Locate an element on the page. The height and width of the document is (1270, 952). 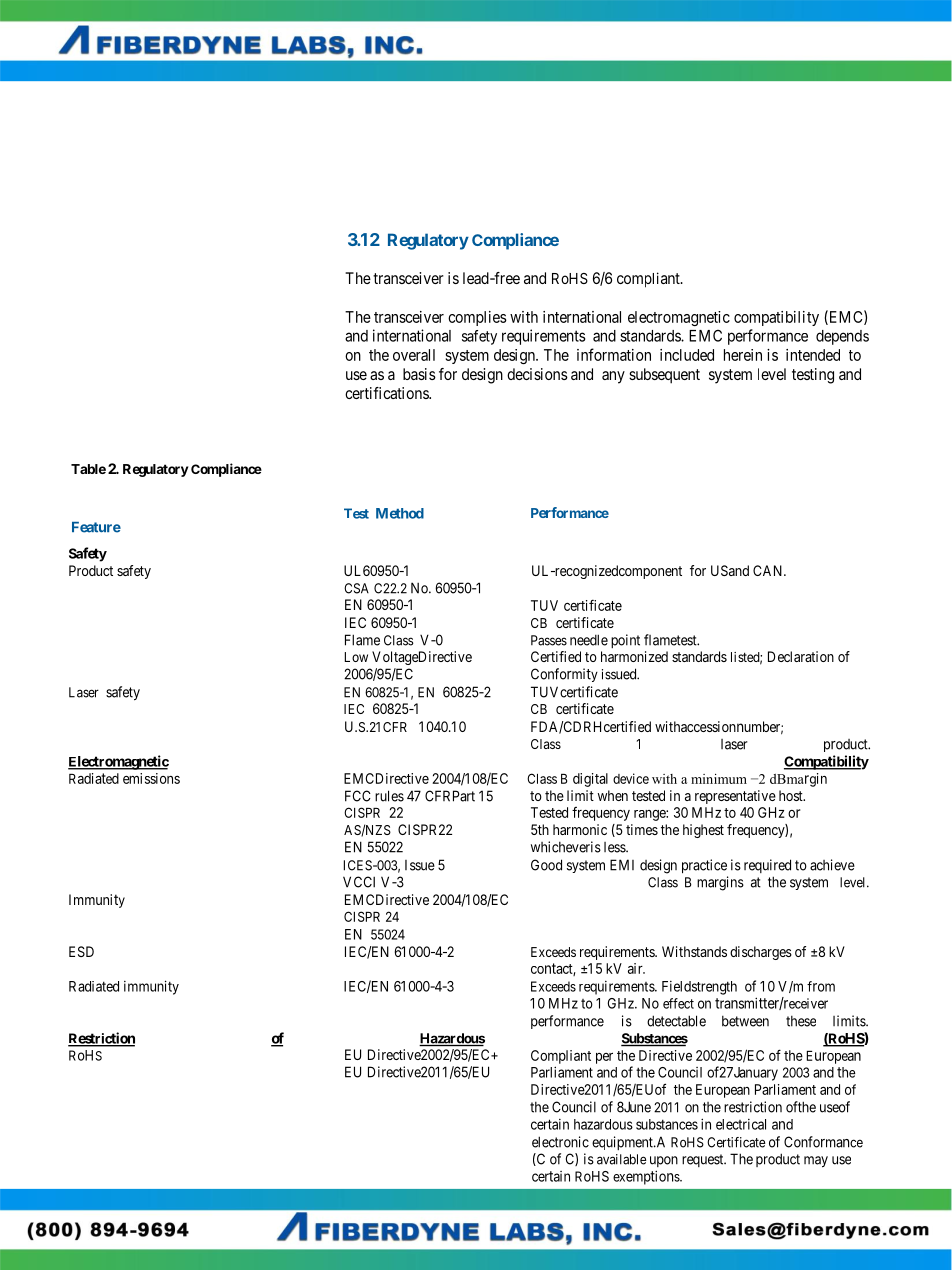
CSA is located at coordinates (356, 588).
